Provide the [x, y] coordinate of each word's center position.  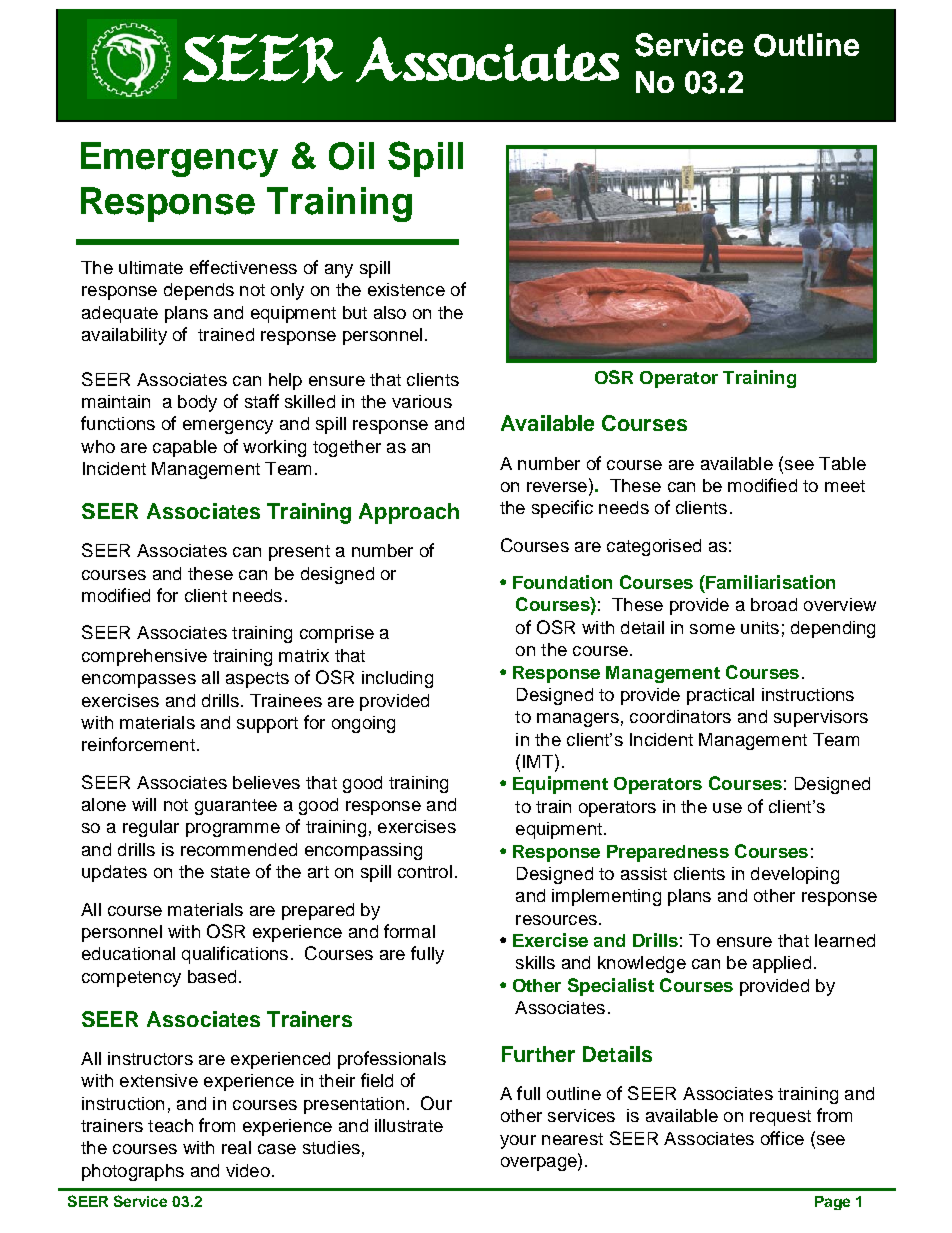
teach [170, 1125]
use [727, 808]
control [425, 871]
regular [151, 828]
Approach [409, 513]
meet [845, 486]
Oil [351, 156]
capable [185, 448]
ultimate [151, 267]
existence [406, 289]
